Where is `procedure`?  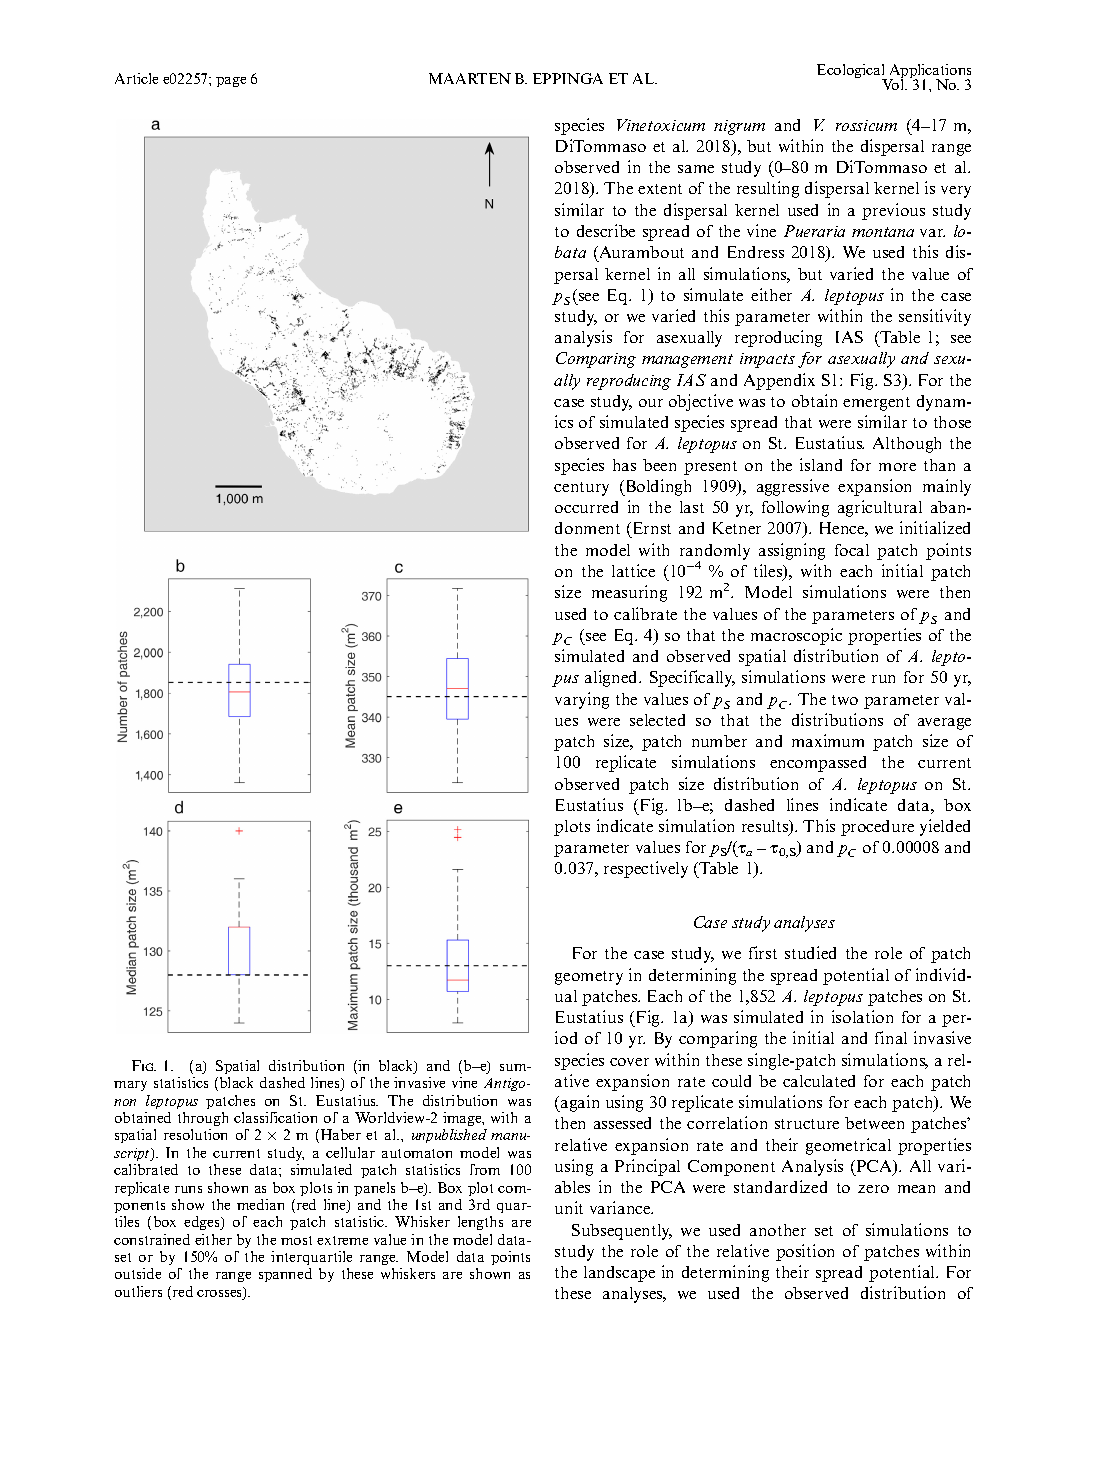 procedure is located at coordinates (877, 828).
